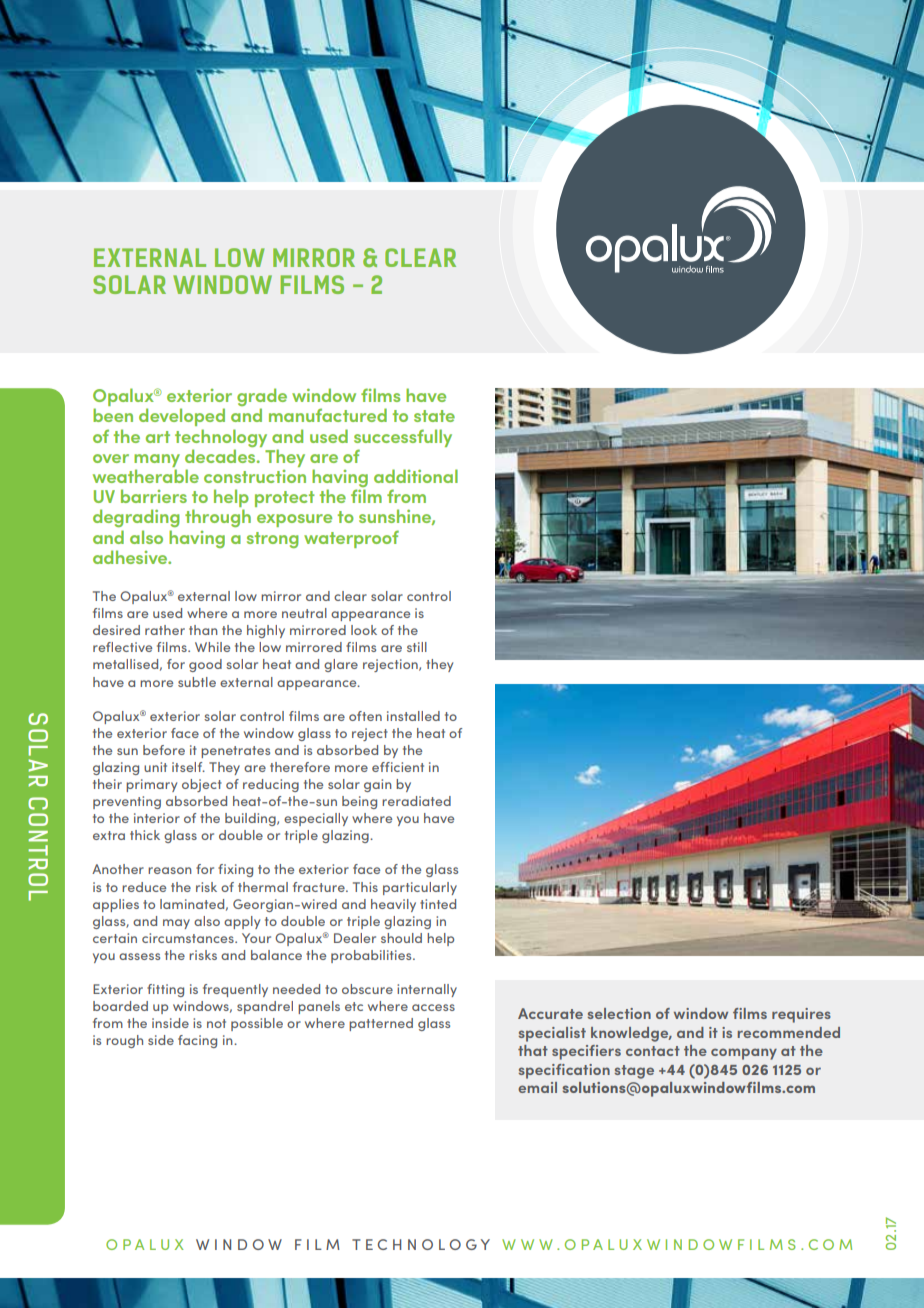 The height and width of the page is (1308, 924). What do you see at coordinates (351, 539) in the page?
I see `waterproof` at bounding box center [351, 539].
